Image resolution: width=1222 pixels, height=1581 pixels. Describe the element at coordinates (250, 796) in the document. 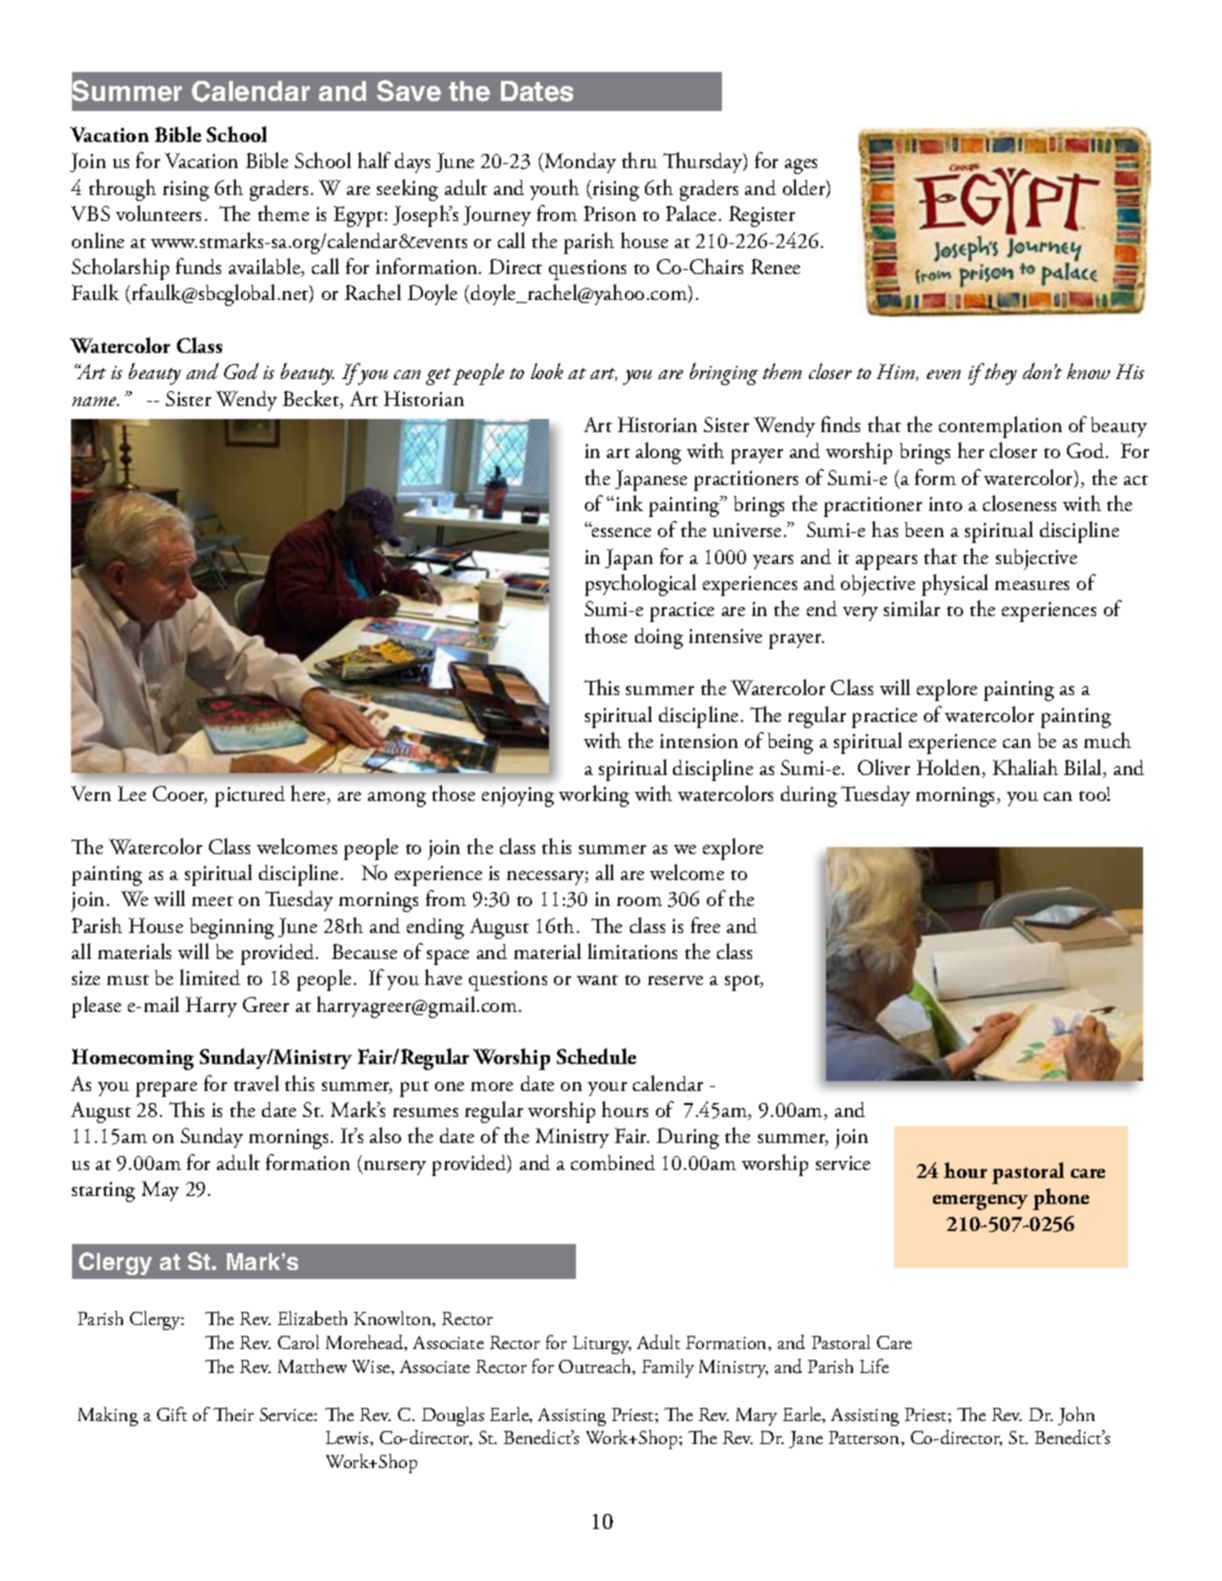

I see `pictured` at that location.
